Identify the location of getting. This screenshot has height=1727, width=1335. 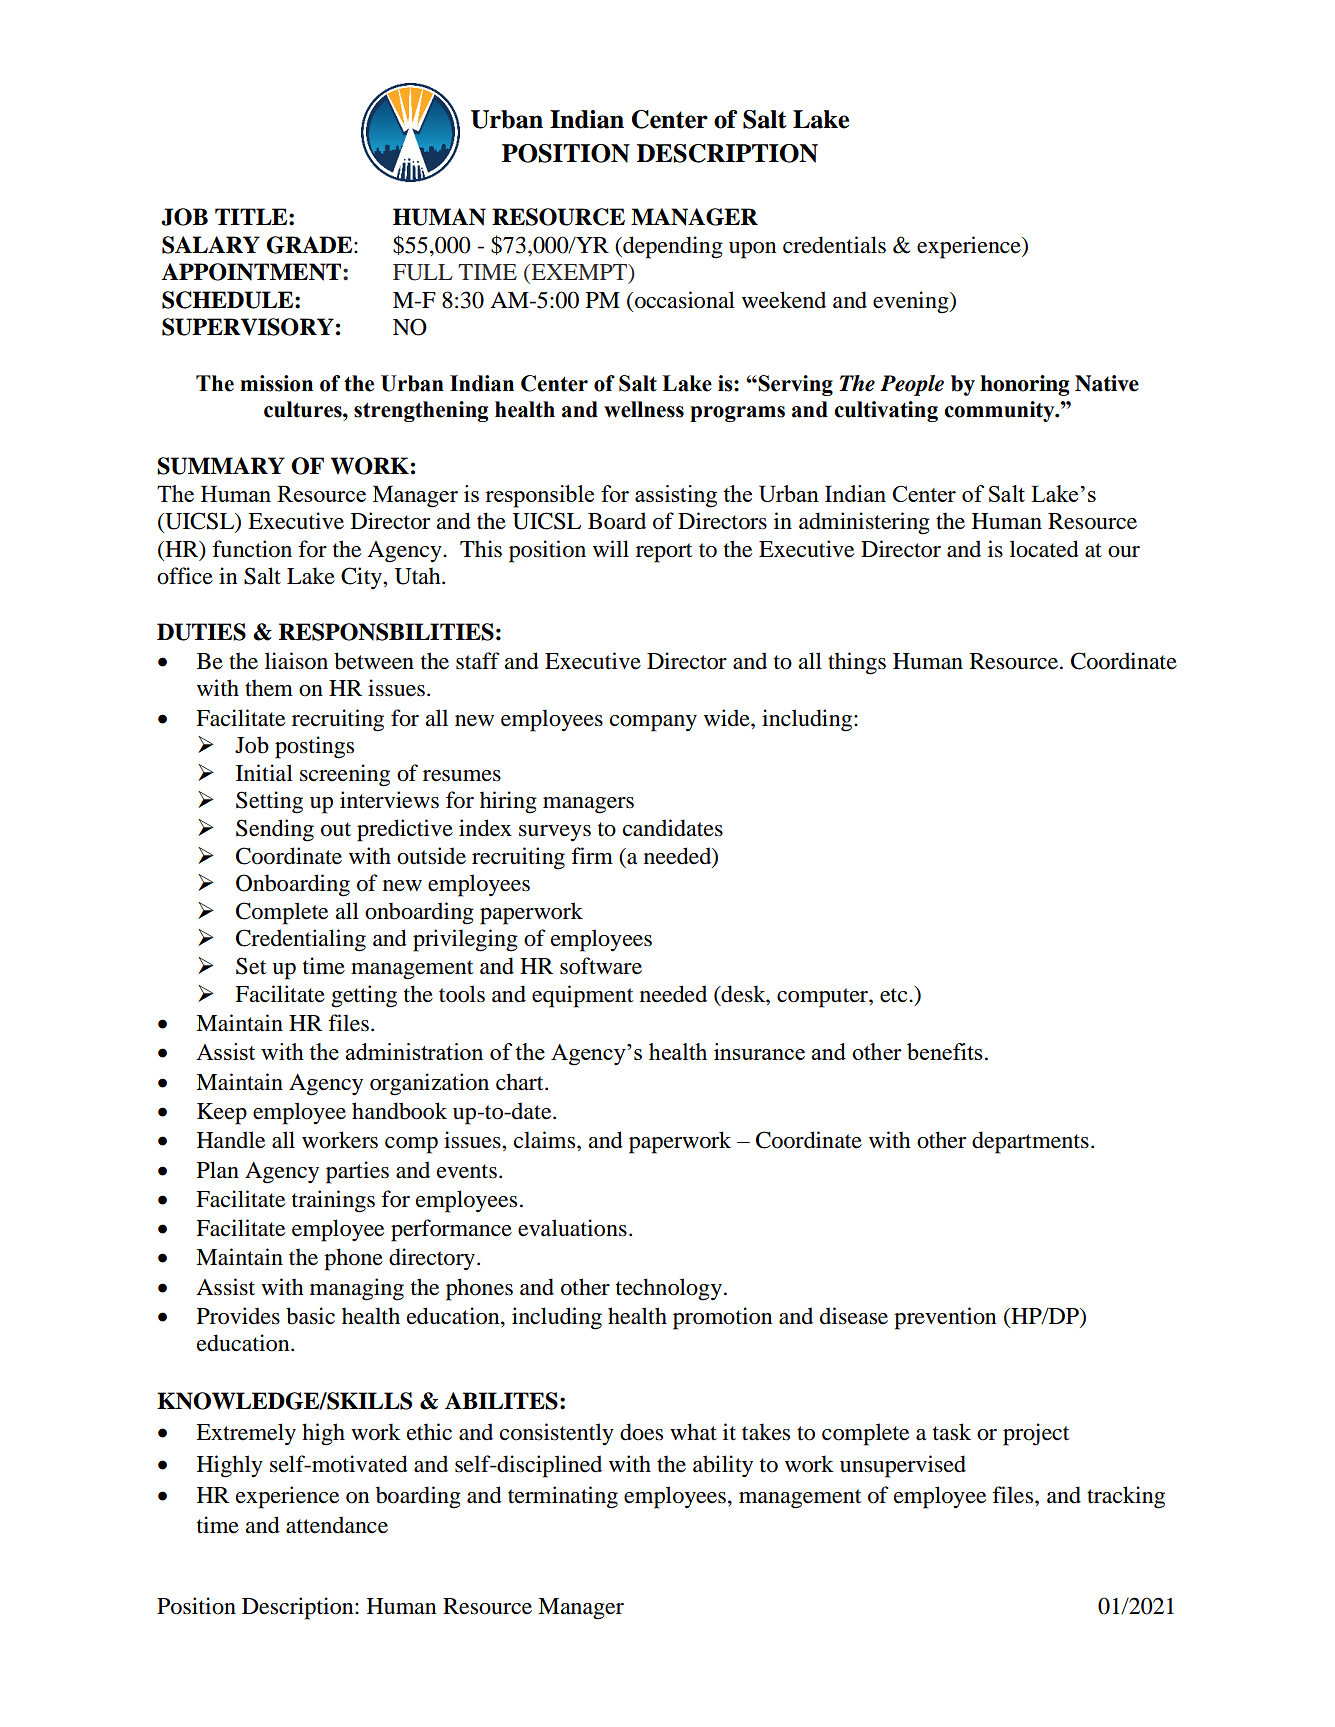
(364, 996).
